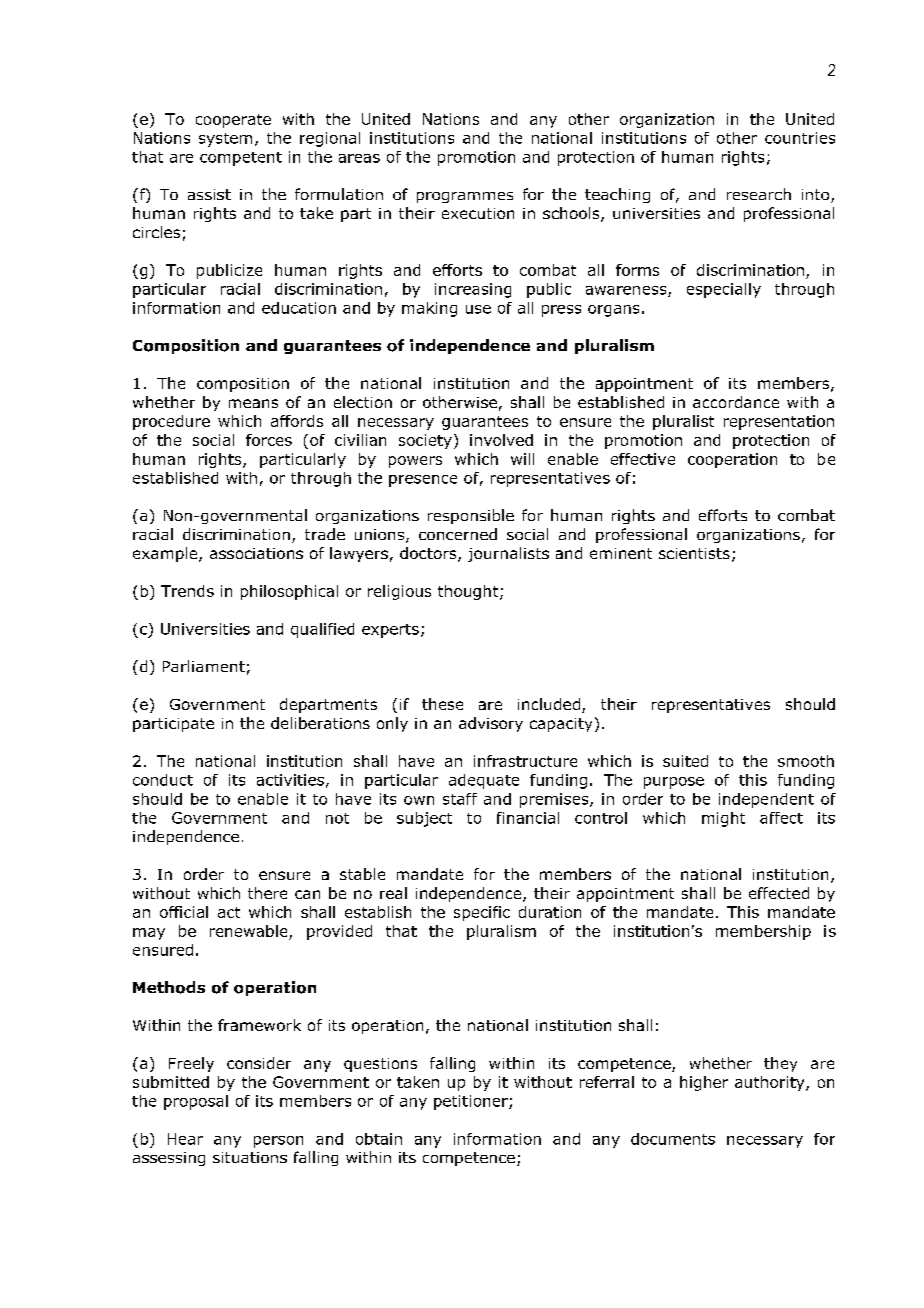 The width and height of the screenshot is (924, 1308). What do you see at coordinates (290, 780) in the screenshot?
I see `activities` at bounding box center [290, 780].
